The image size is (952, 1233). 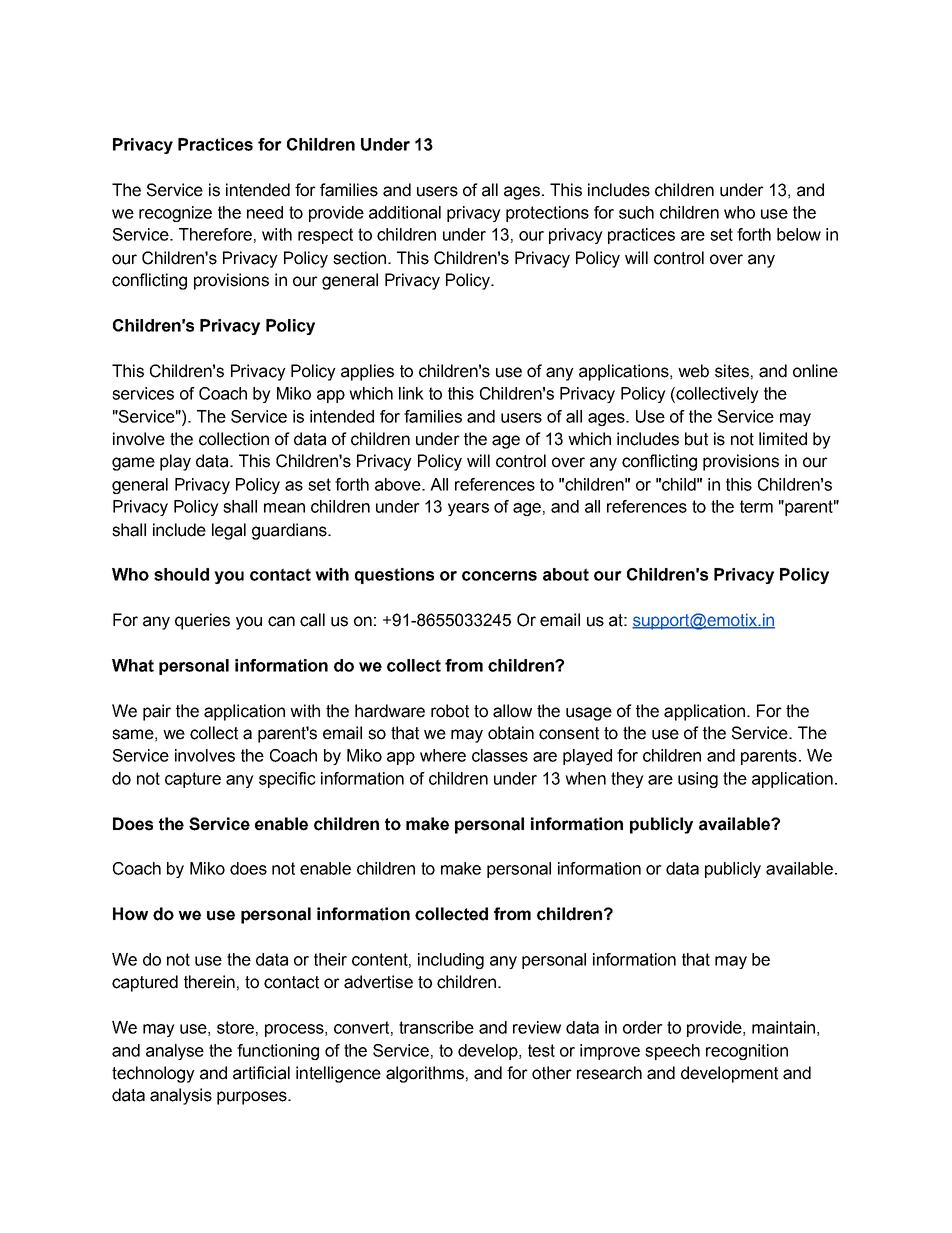 I want to click on Therefore, so click(x=215, y=234).
